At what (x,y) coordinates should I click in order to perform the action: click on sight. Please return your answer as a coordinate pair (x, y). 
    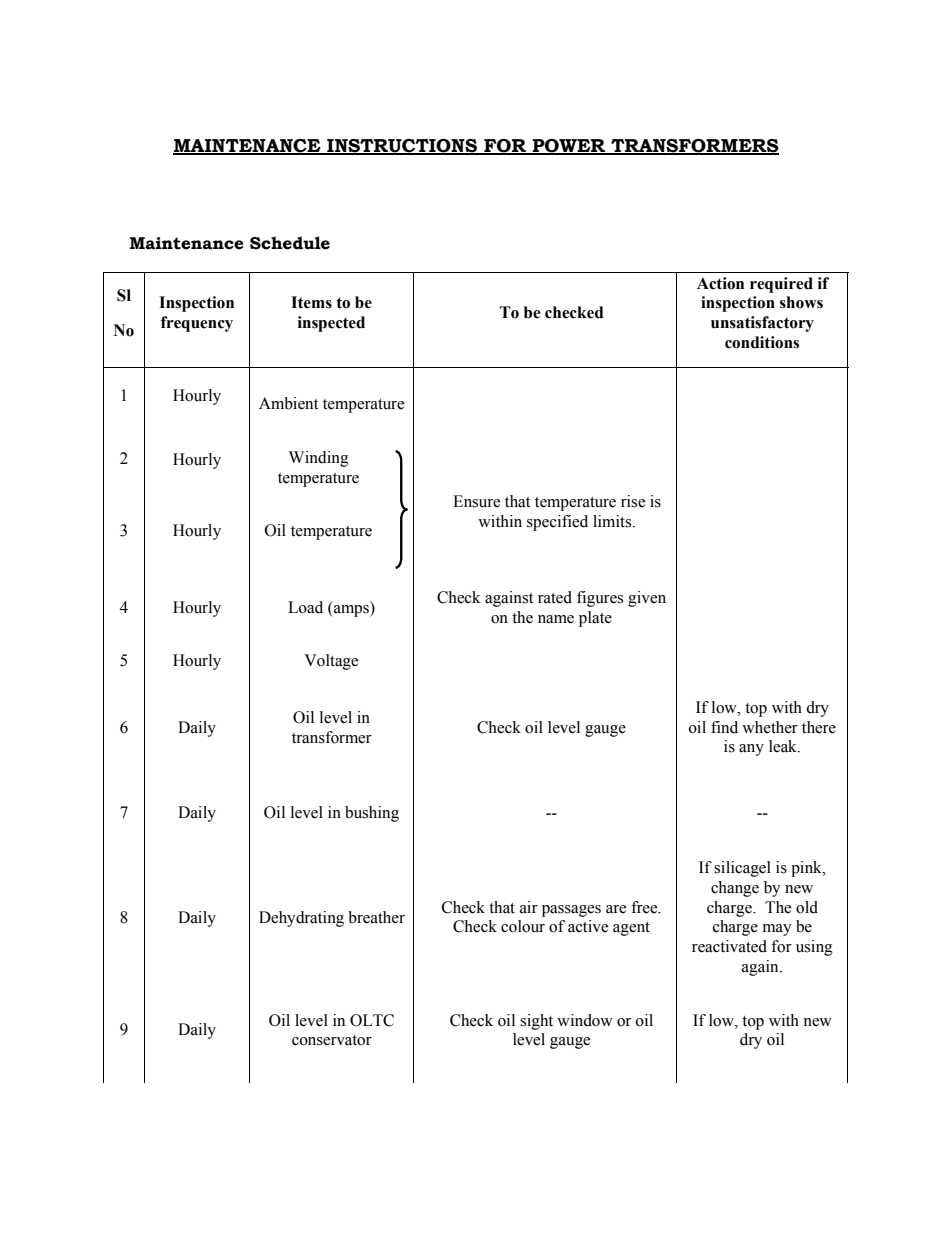
    Looking at the image, I should click on (536, 1022).
